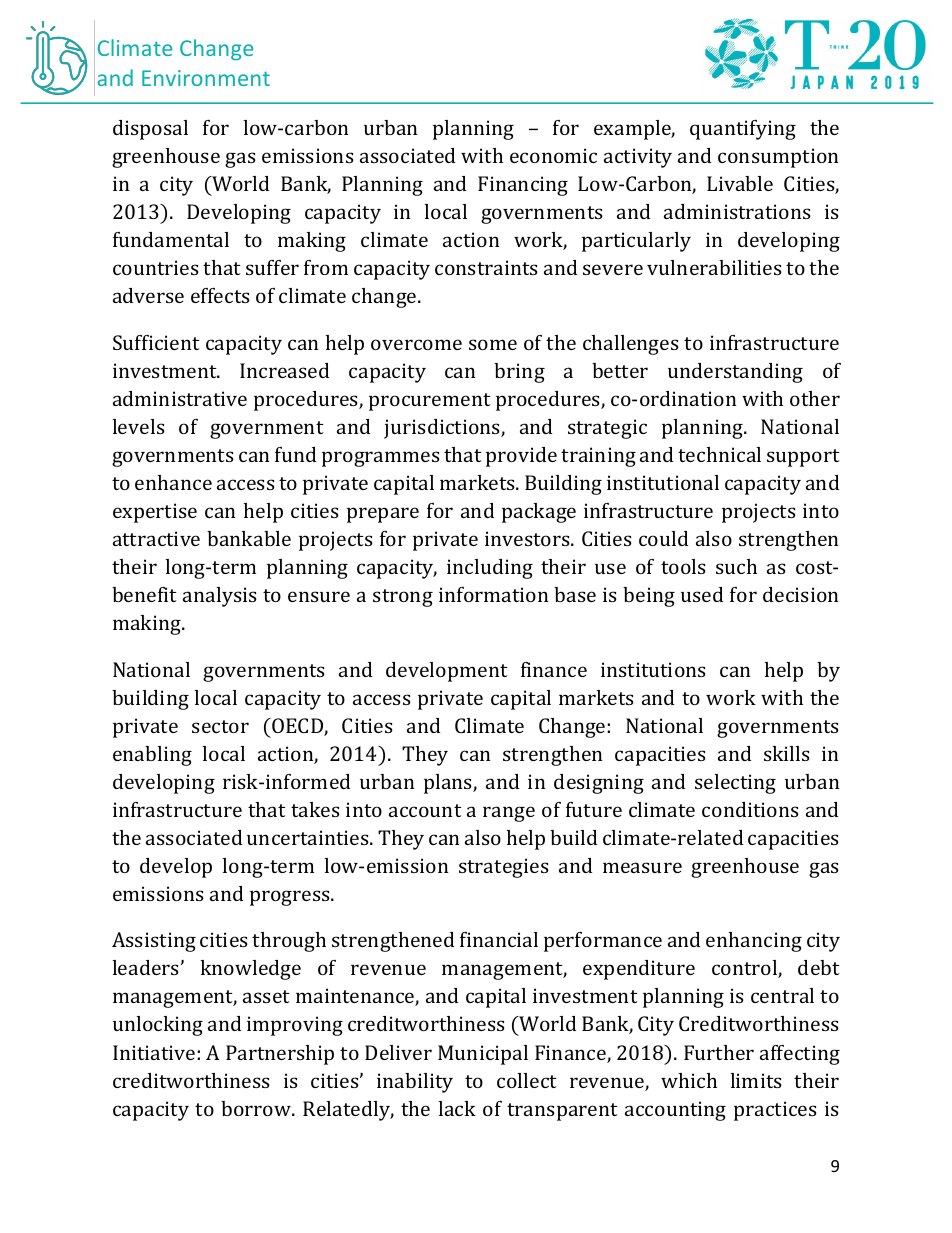 The height and width of the screenshot is (1233, 952). Describe the element at coordinates (743, 130) in the screenshot. I see `quantifying` at that location.
